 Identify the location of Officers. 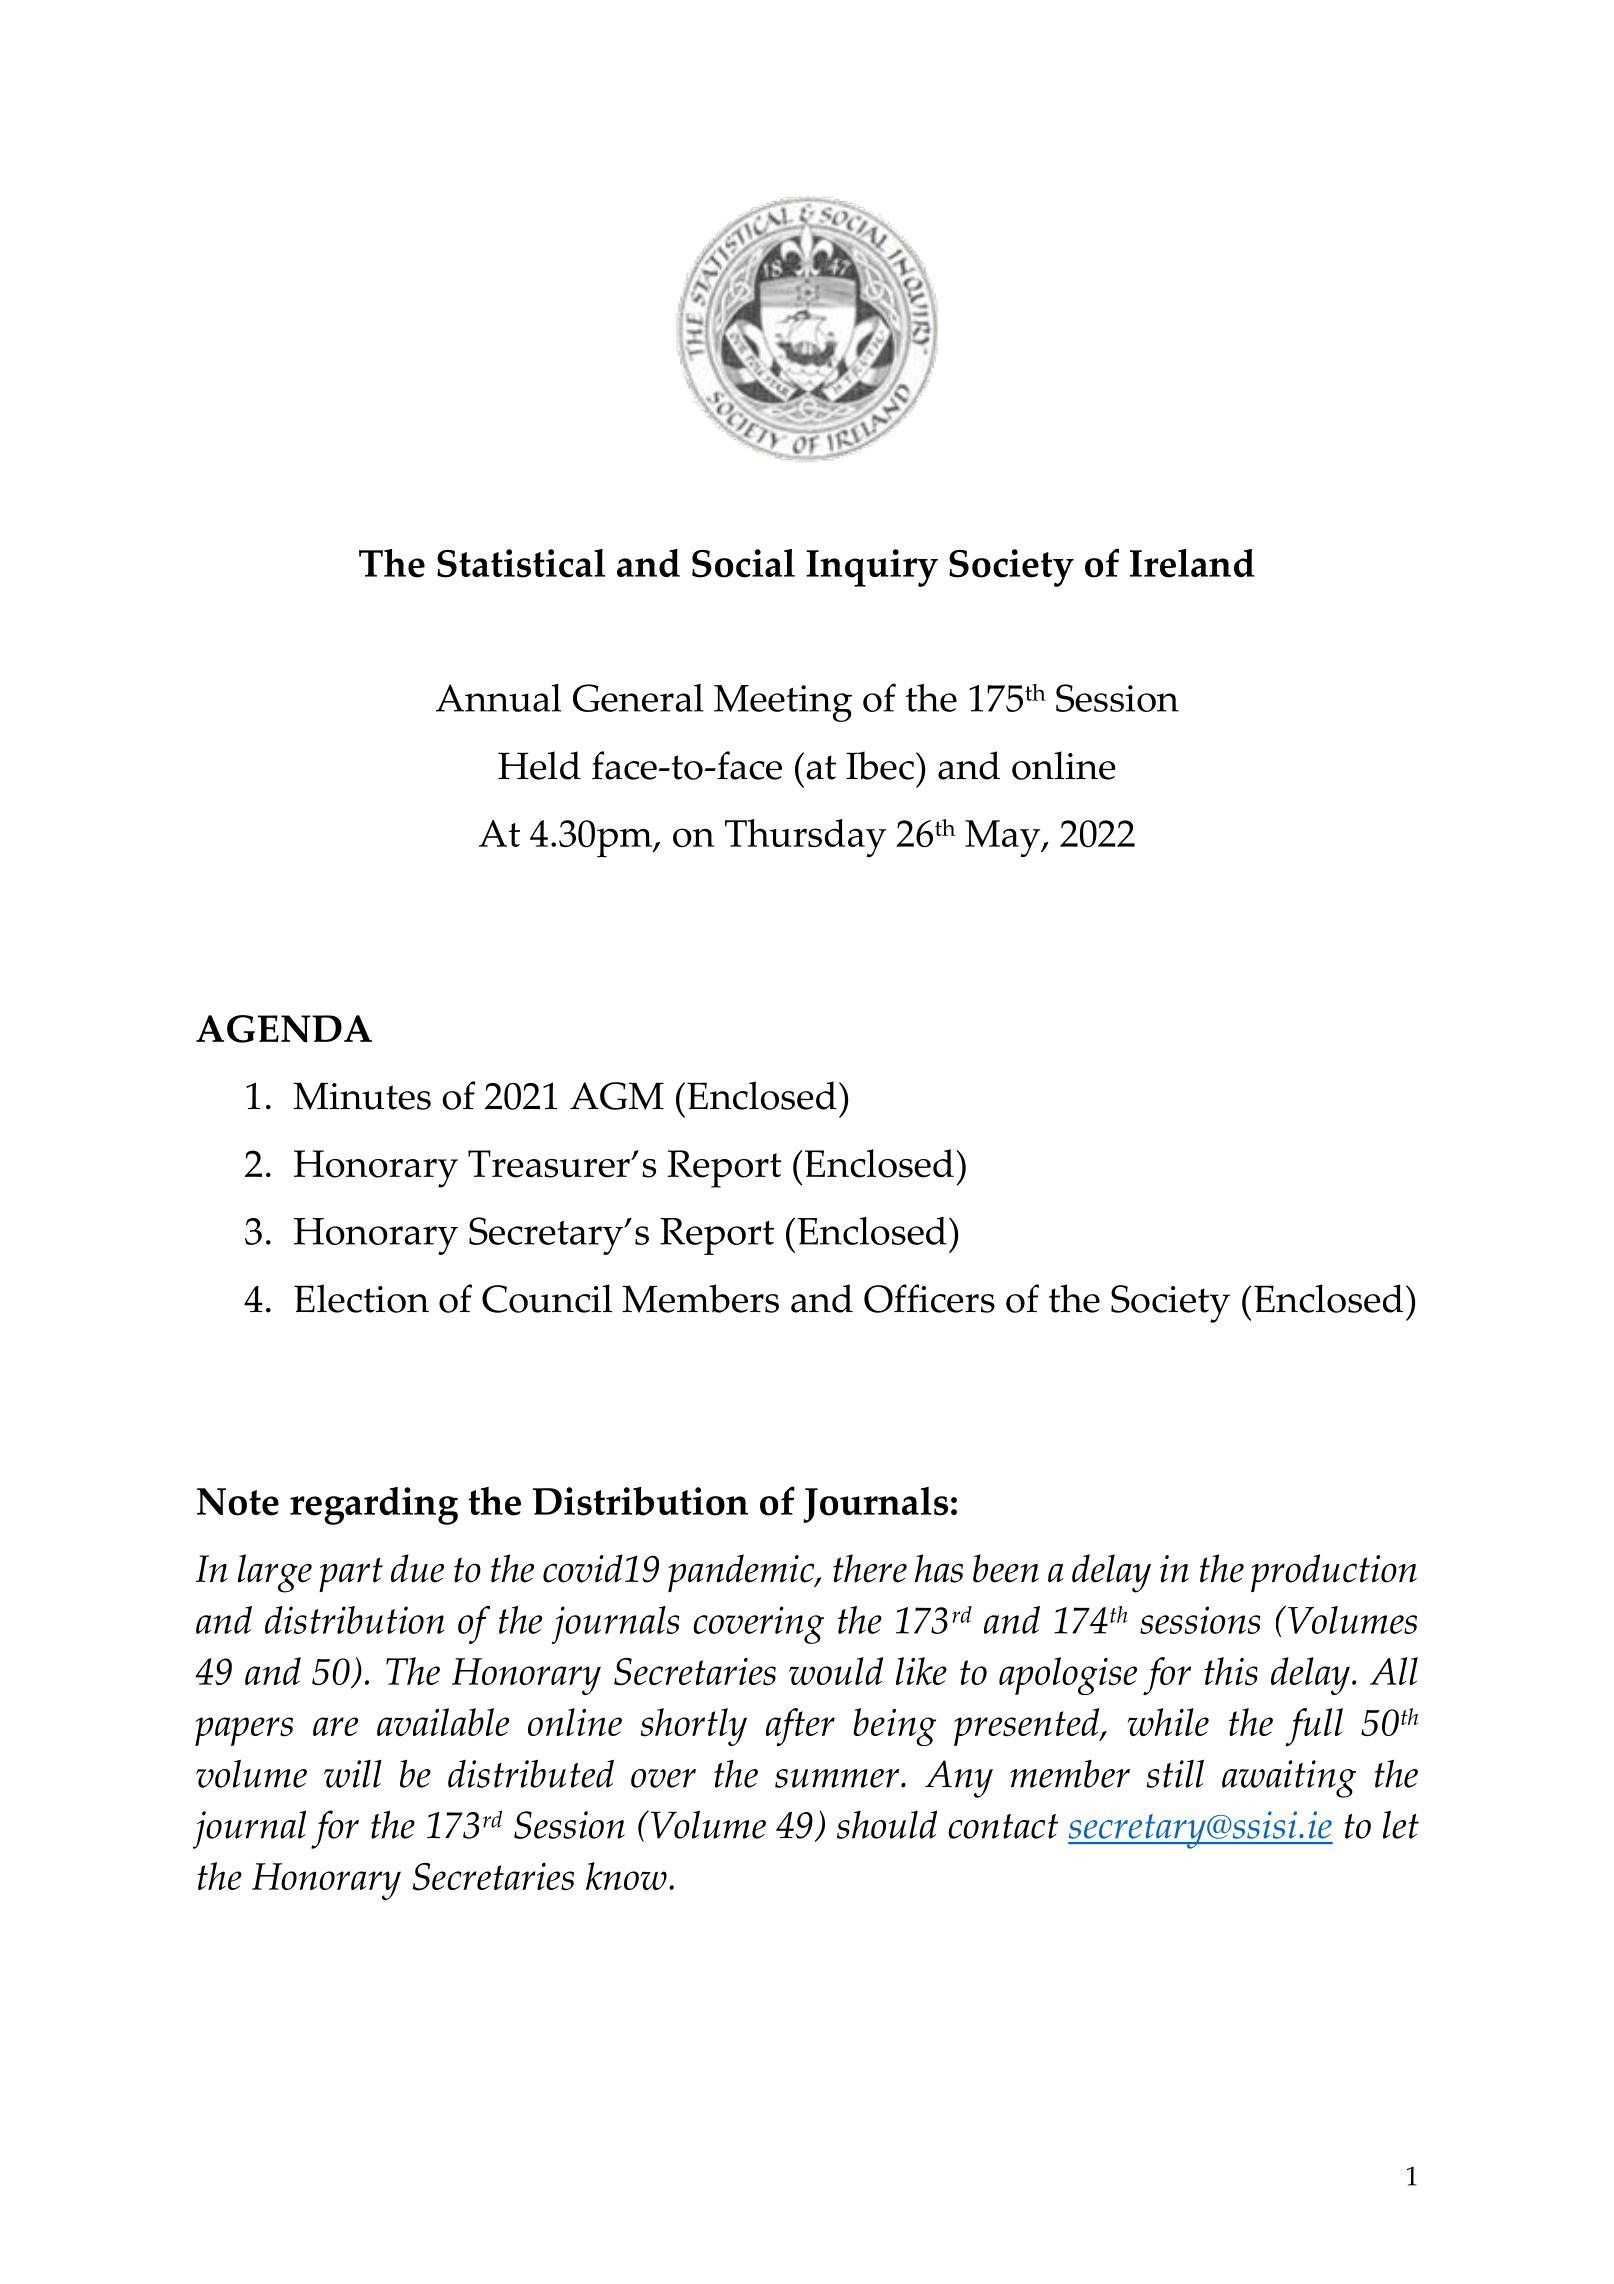
(929, 1298).
